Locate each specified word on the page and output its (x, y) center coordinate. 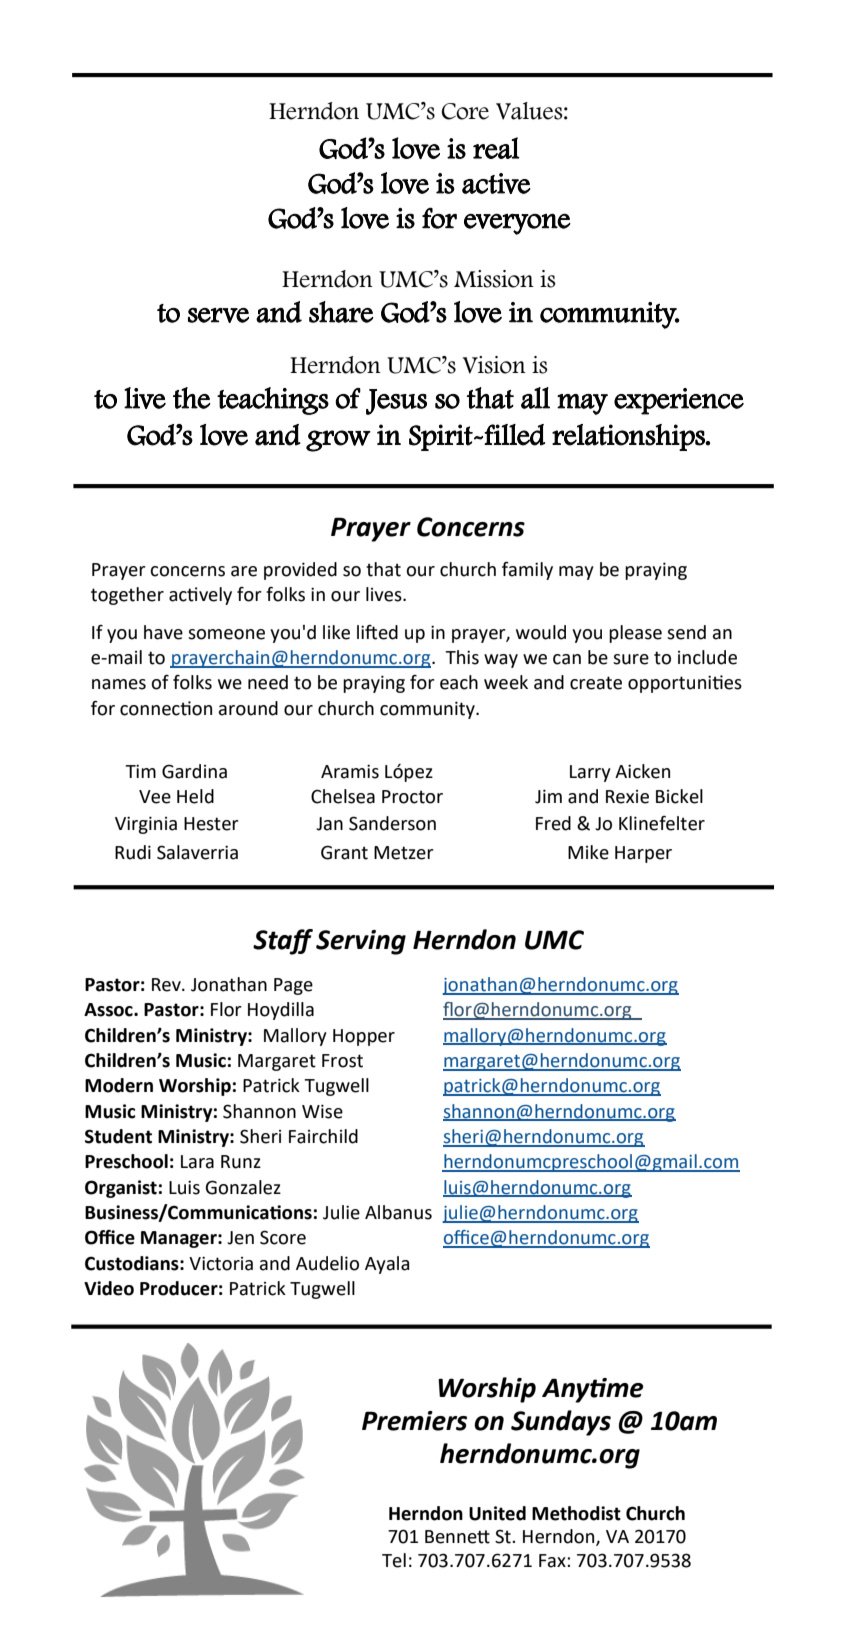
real (496, 148)
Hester (211, 824)
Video (109, 1288)
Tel (394, 1560)
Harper (643, 854)
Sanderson (392, 823)
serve (218, 315)
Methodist (576, 1513)
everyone (517, 224)
